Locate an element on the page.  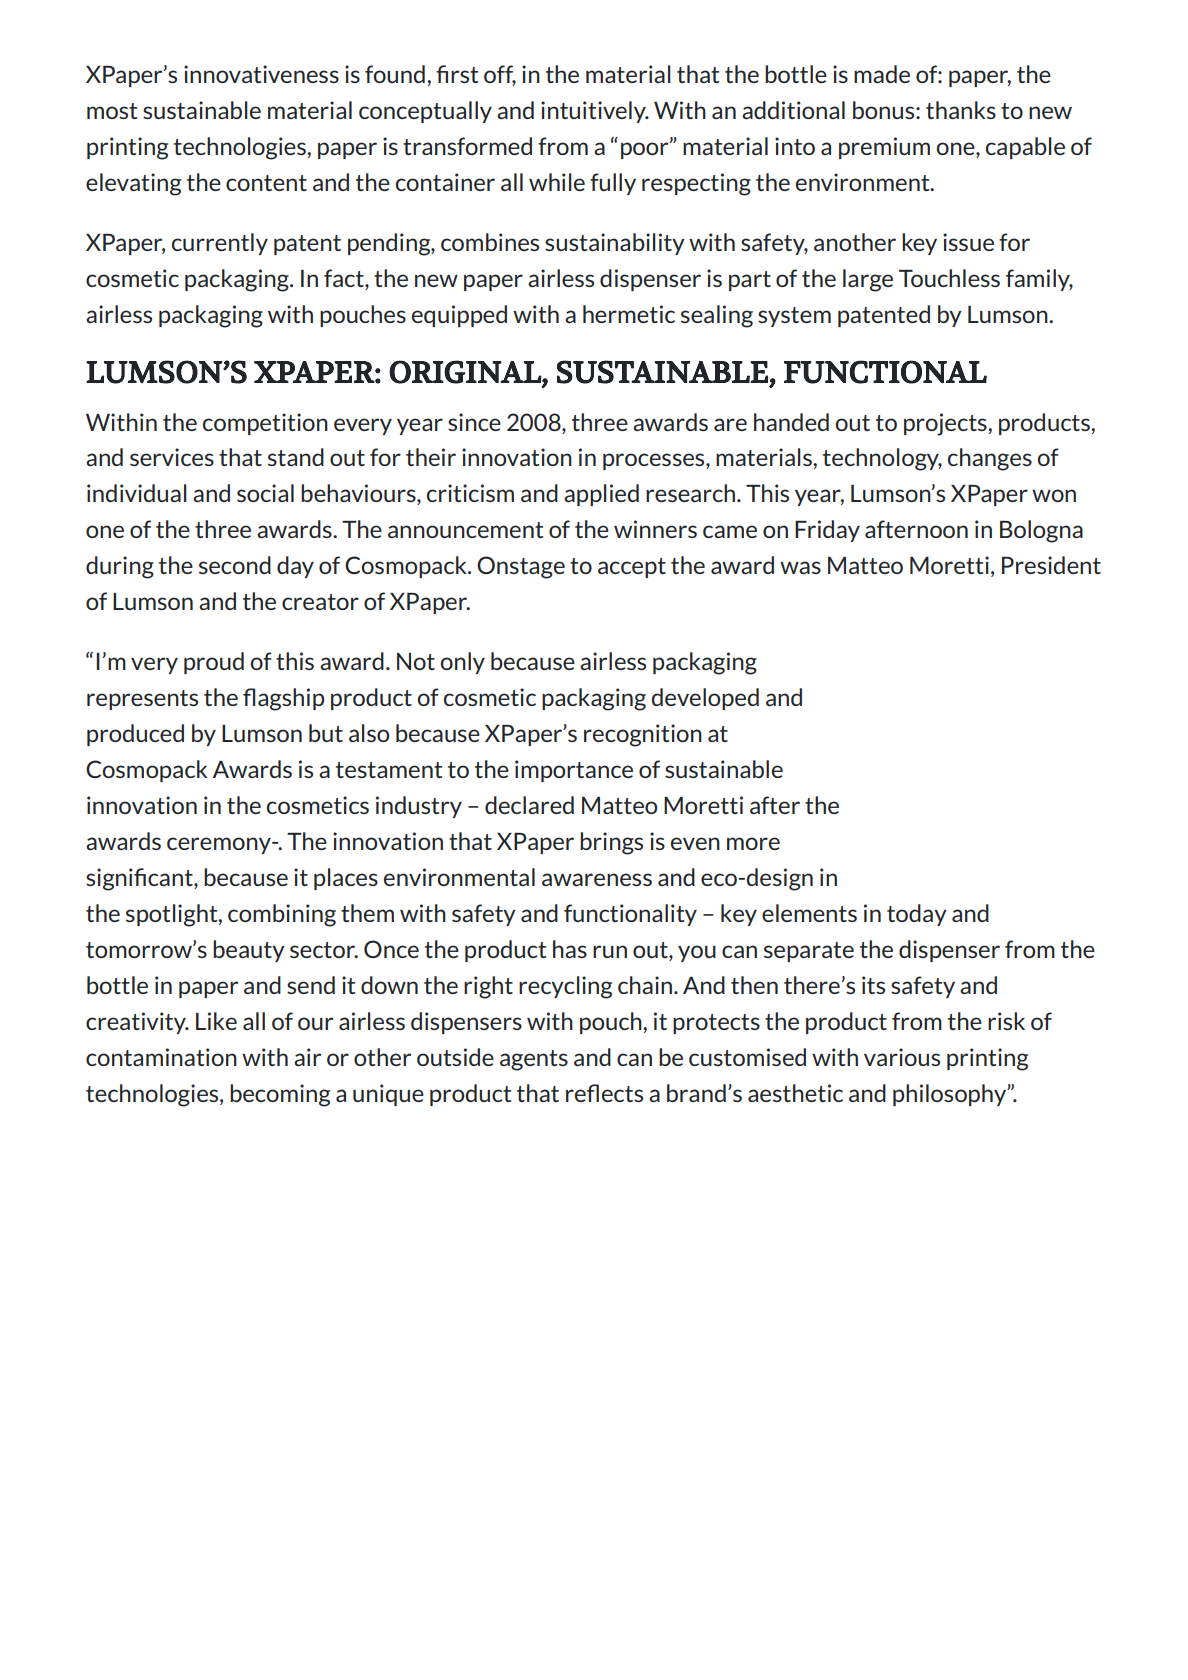
most is located at coordinates (112, 111).
